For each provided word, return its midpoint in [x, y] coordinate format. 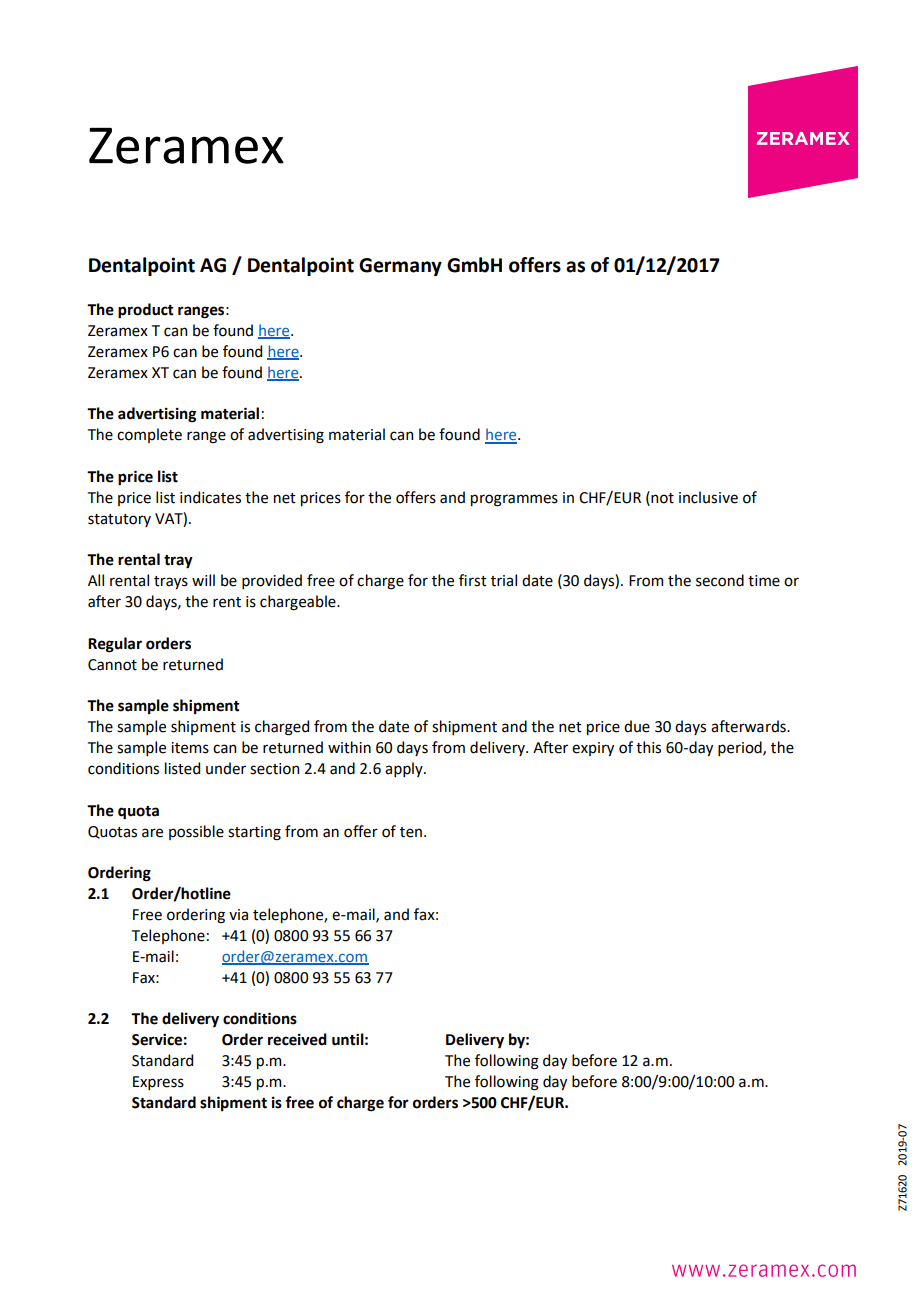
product [146, 311]
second [720, 580]
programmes [514, 500]
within [349, 747]
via [238, 915]
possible [196, 832]
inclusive [708, 497]
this [648, 747]
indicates [210, 497]
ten [411, 832]
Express [158, 1083]
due [637, 726]
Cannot [112, 665]
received [297, 1039]
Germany [400, 267]
